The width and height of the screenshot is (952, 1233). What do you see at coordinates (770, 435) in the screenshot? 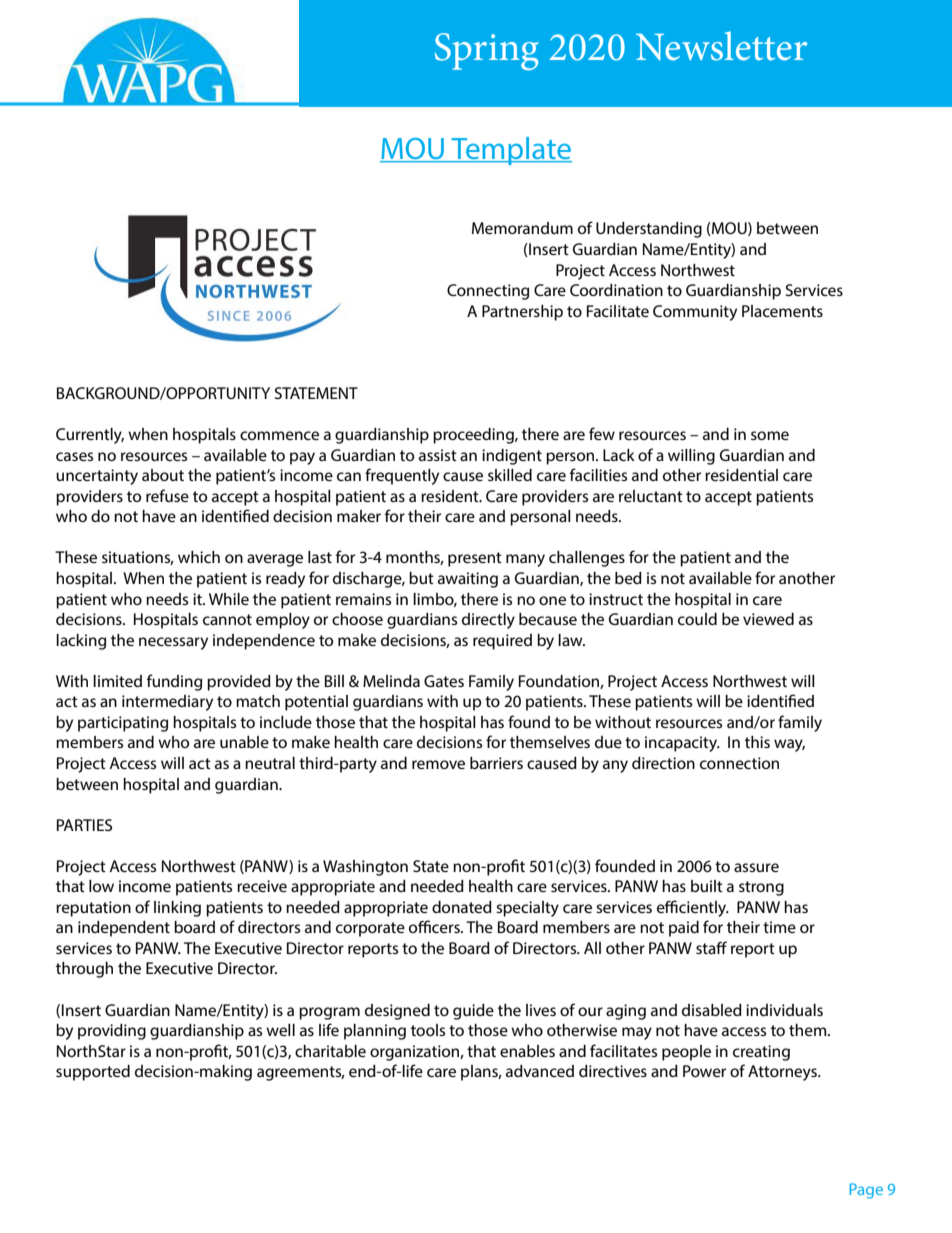
I see `some` at bounding box center [770, 435].
